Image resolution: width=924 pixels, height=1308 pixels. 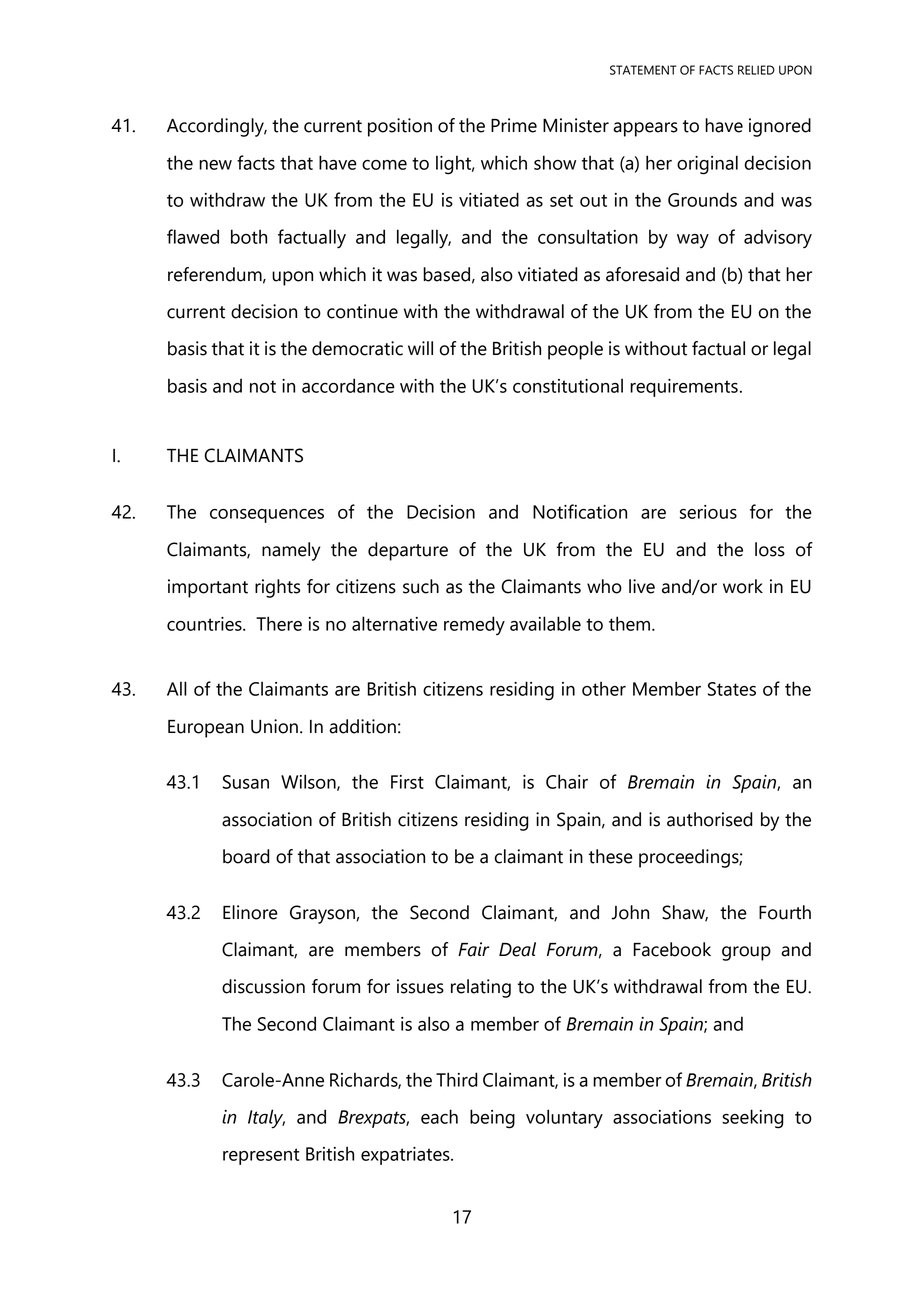 What do you see at coordinates (291, 551) in the screenshot?
I see `namely` at bounding box center [291, 551].
